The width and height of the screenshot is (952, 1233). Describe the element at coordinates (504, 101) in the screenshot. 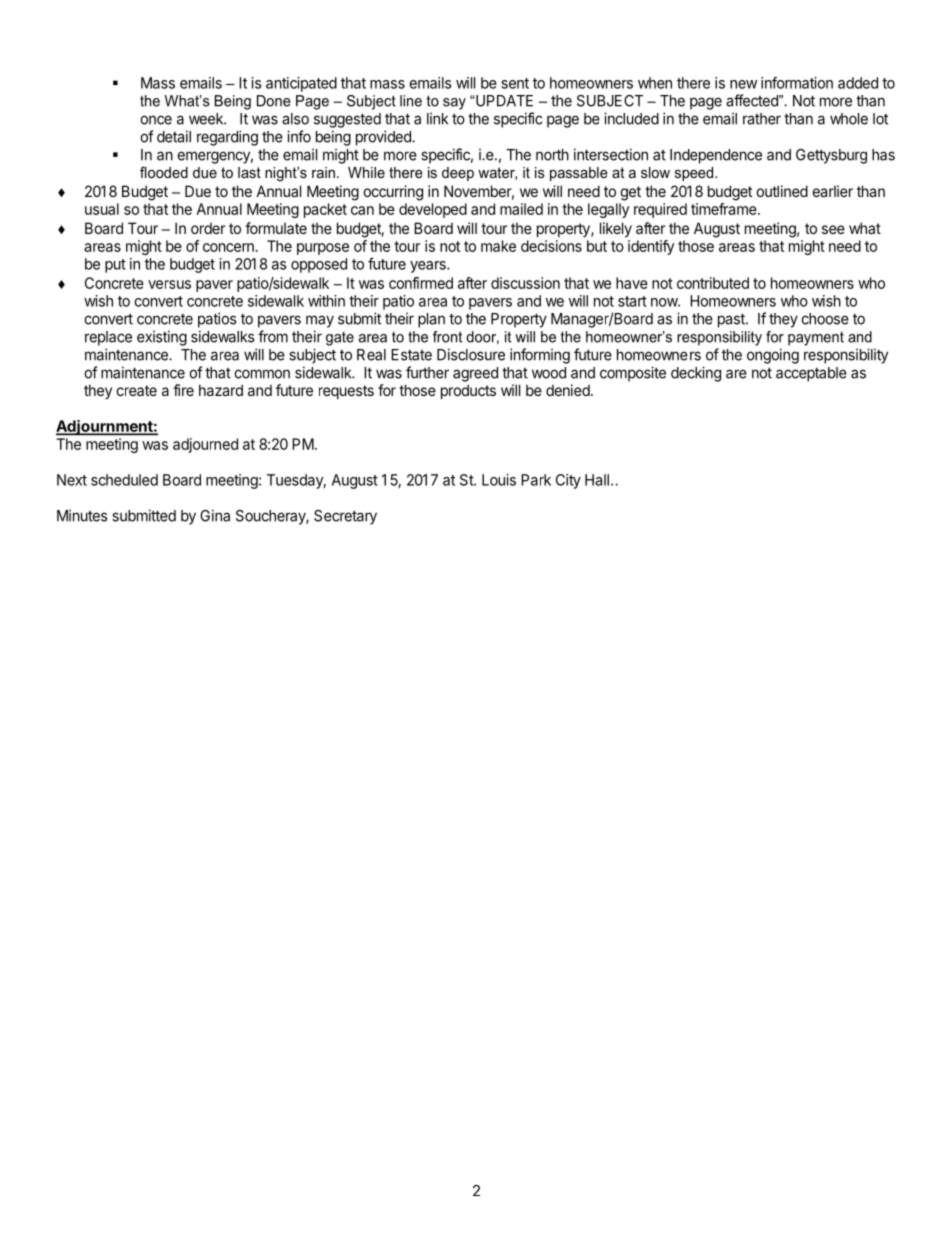

I see `UPDATE` at that location.
